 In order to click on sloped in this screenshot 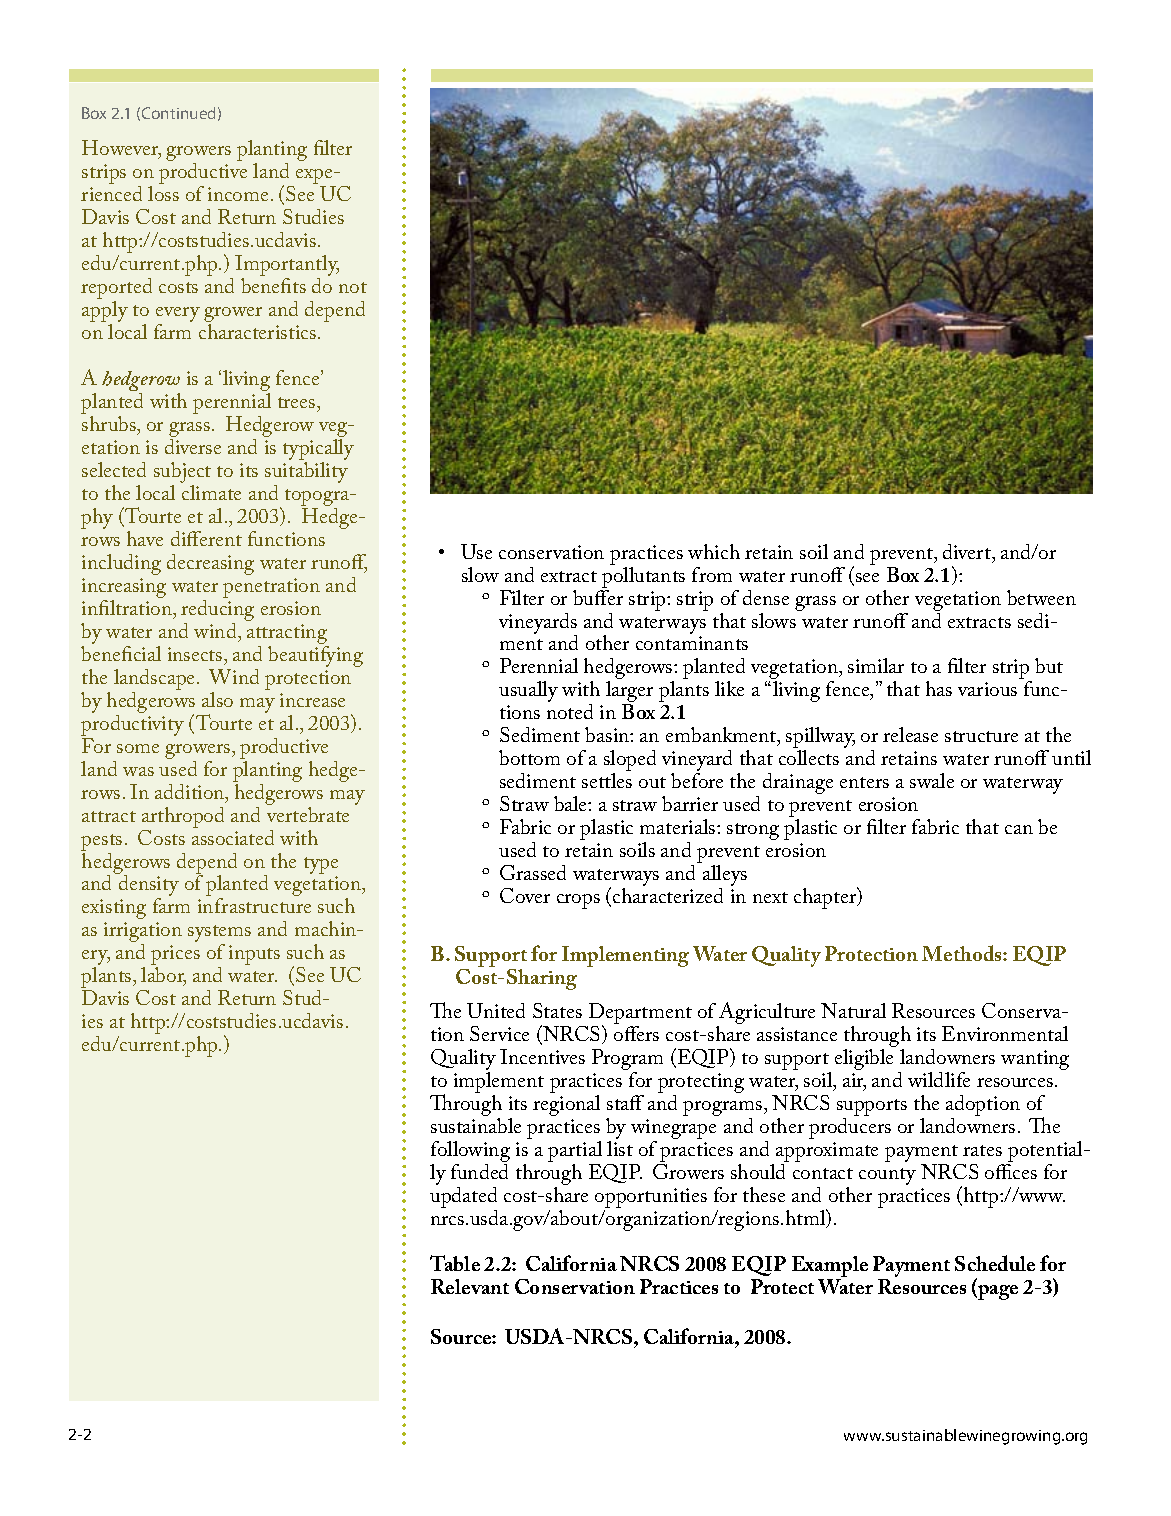, I will do `click(630, 762)`.
